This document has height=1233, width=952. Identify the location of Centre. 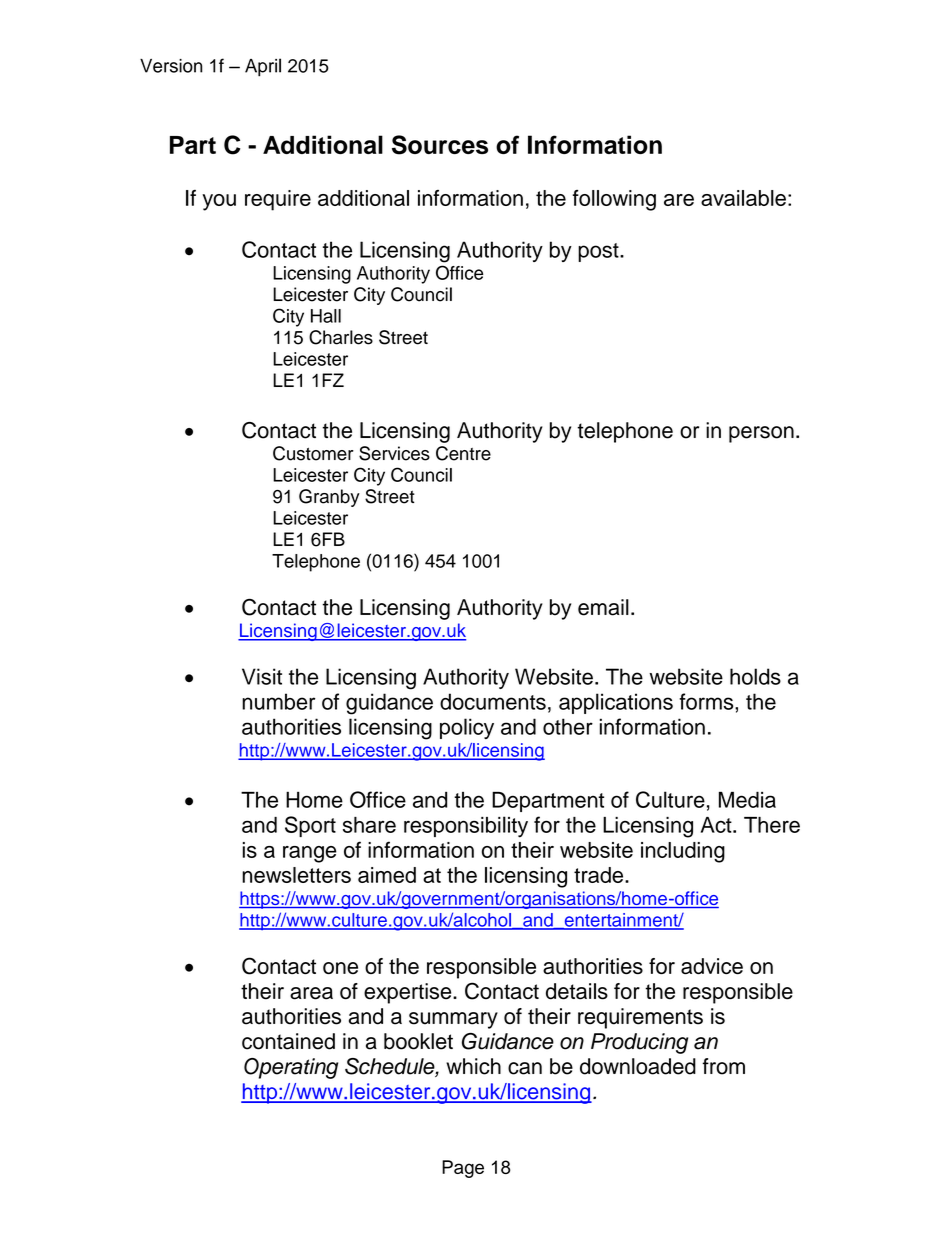
(463, 453).
